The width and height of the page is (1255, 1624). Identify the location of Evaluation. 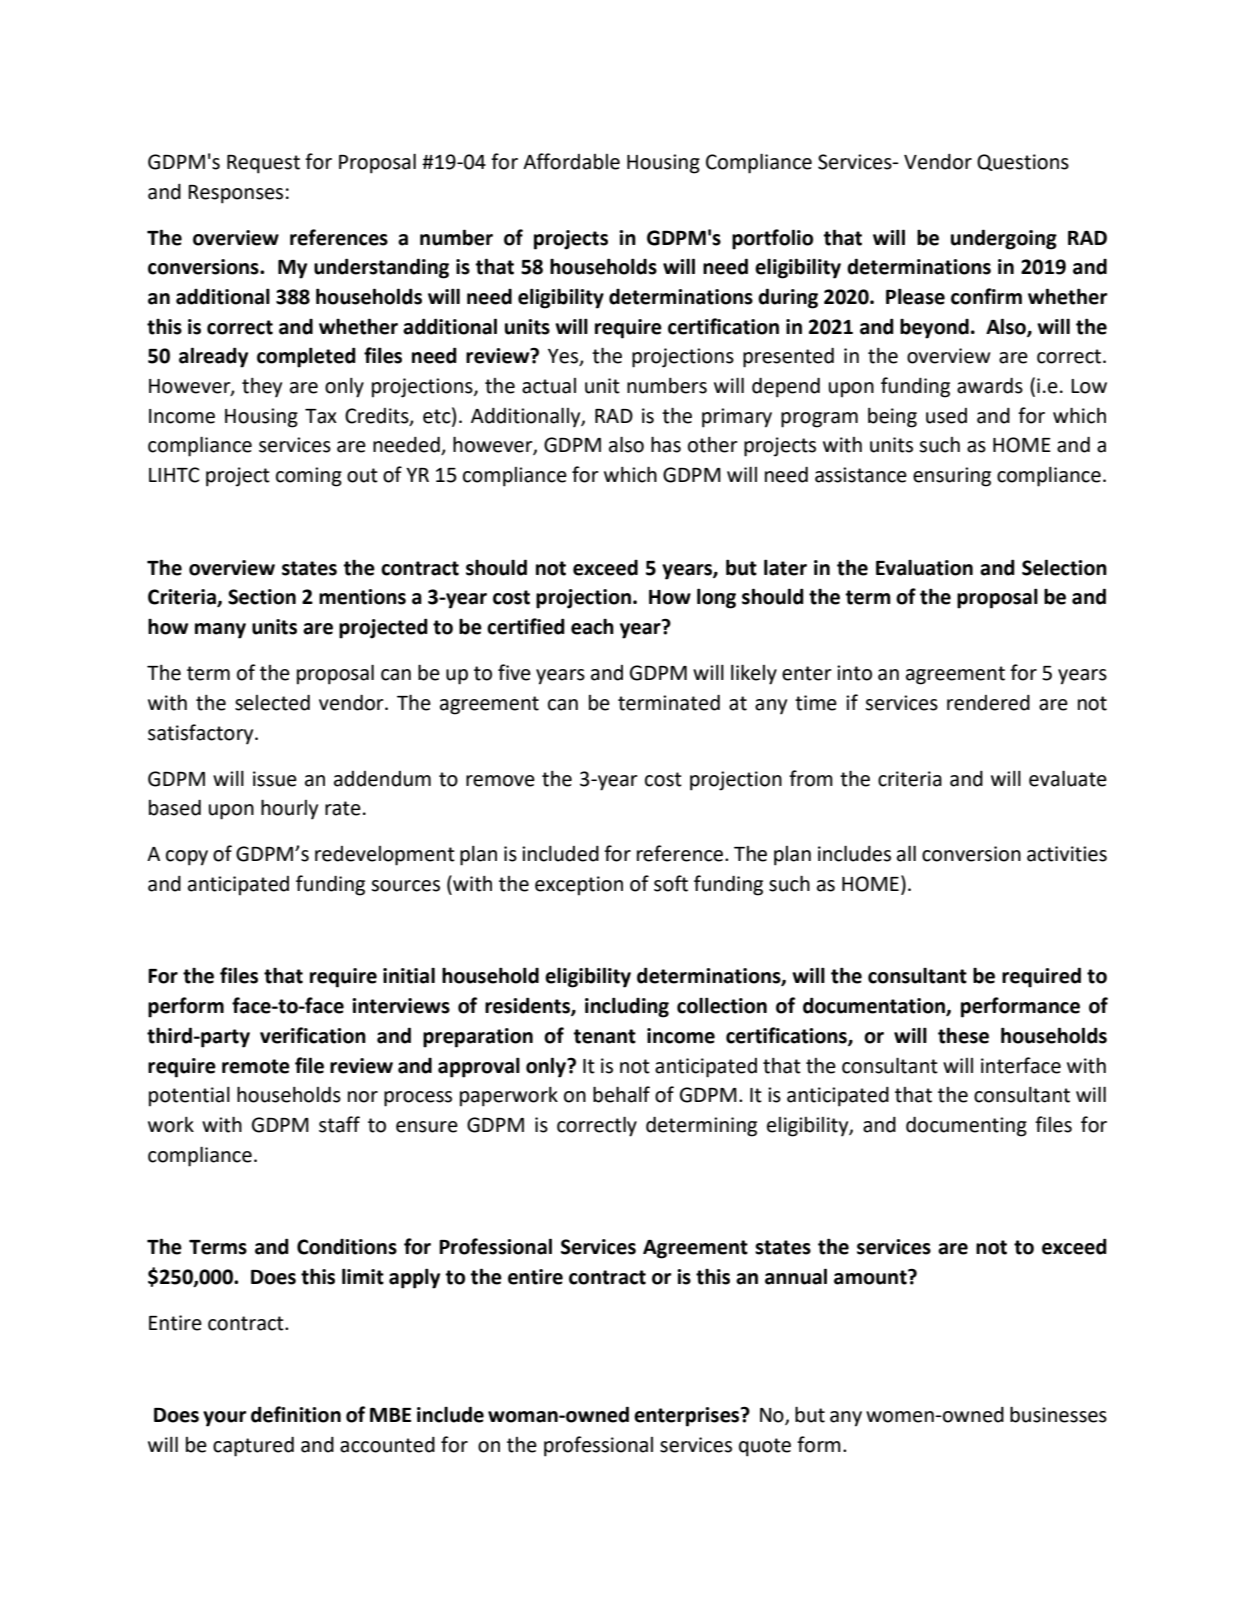
(924, 567).
